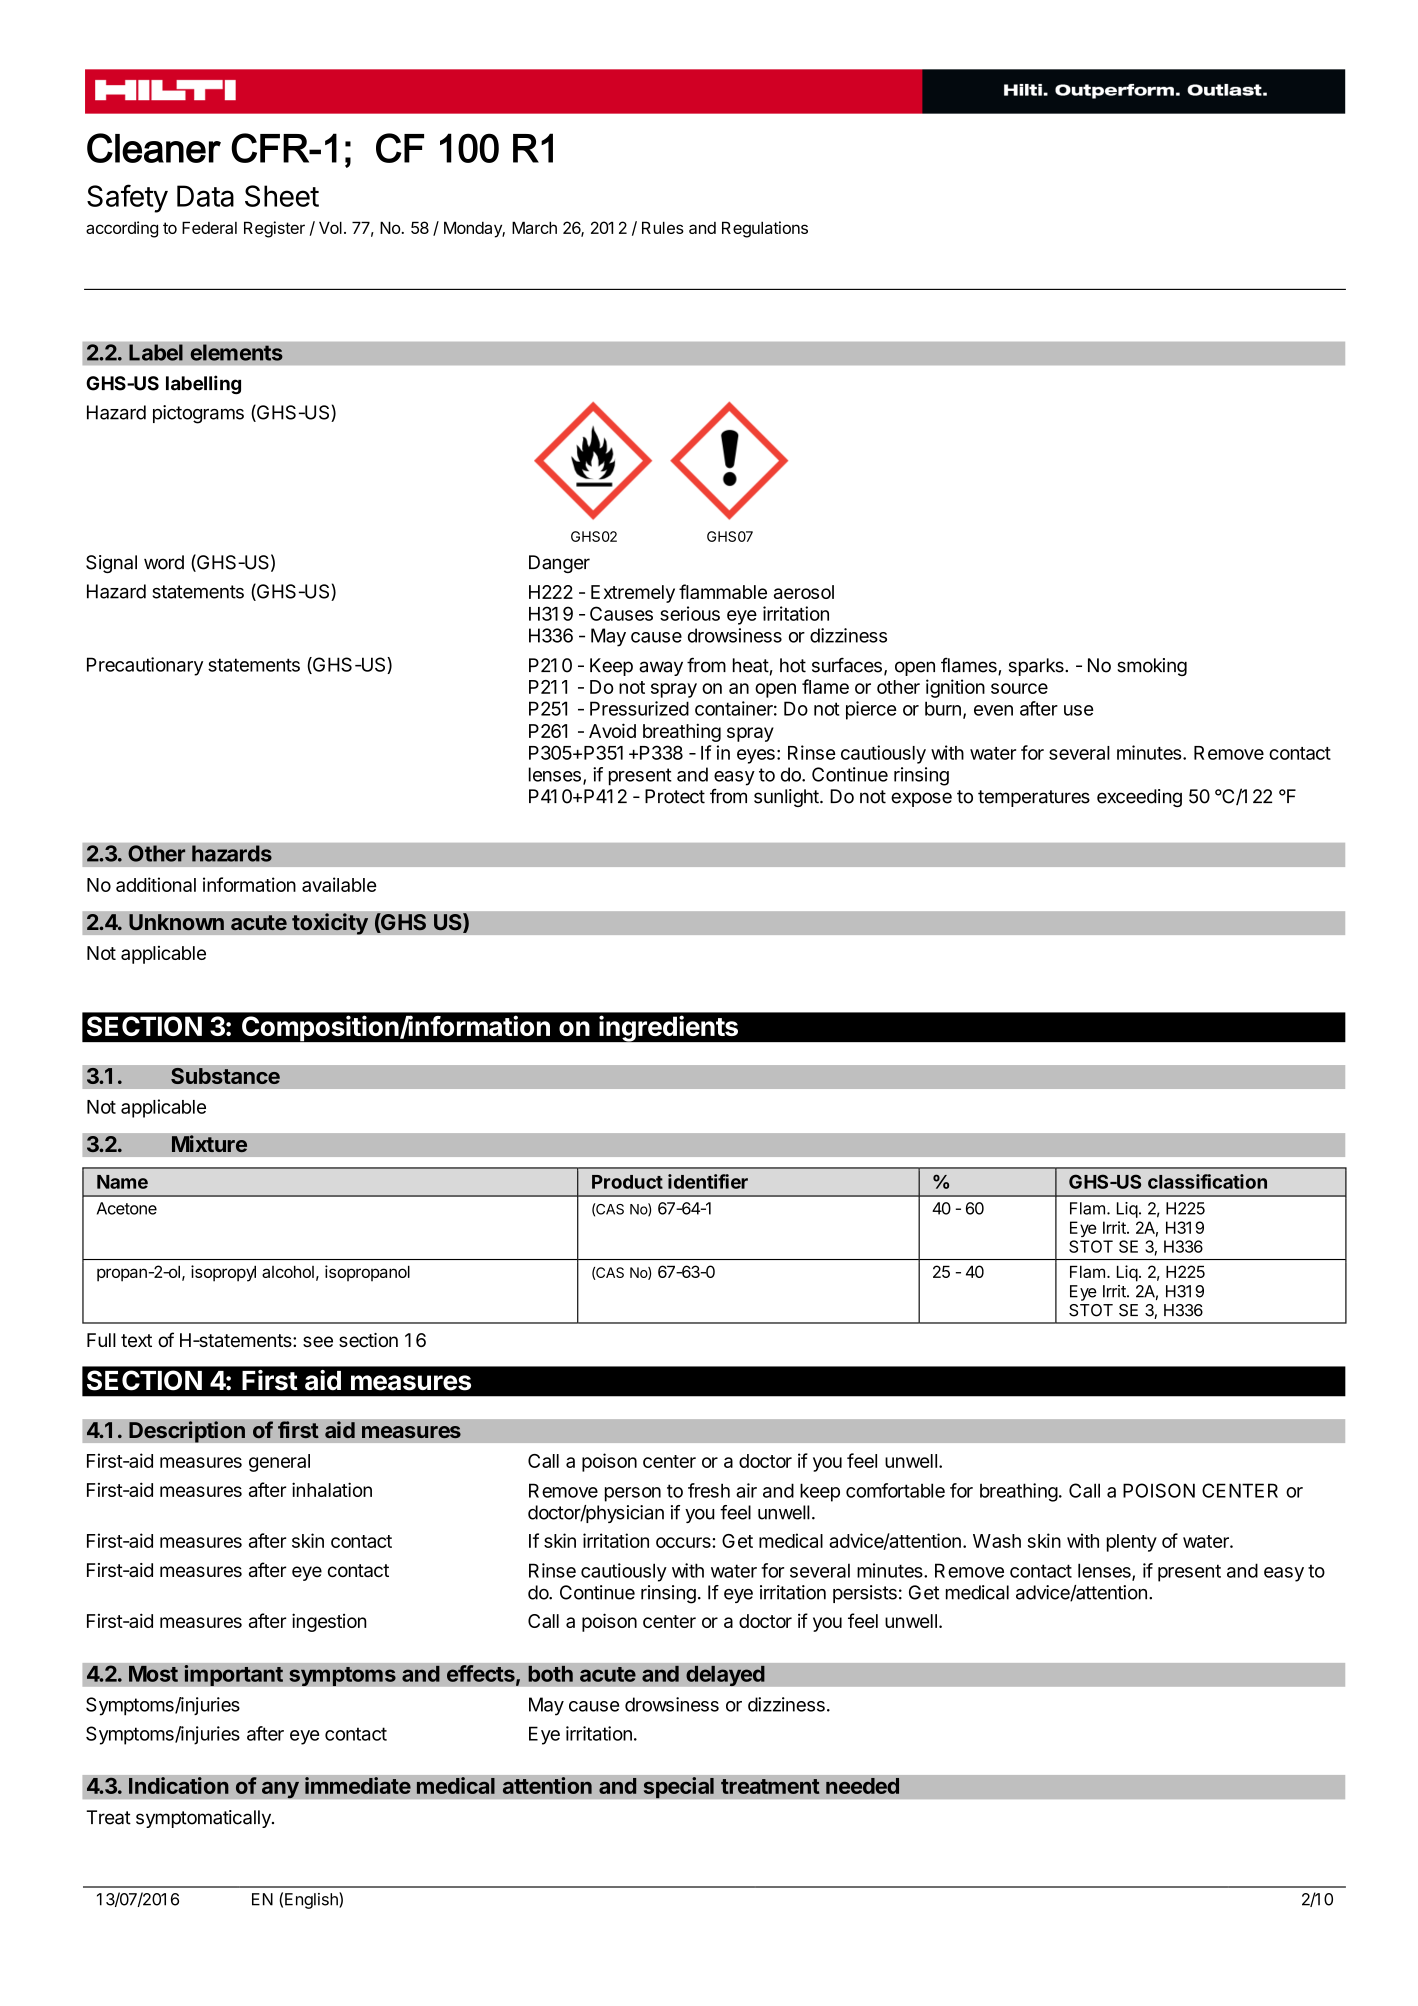  Describe the element at coordinates (1037, 667) in the screenshot. I see `sparks` at that location.
